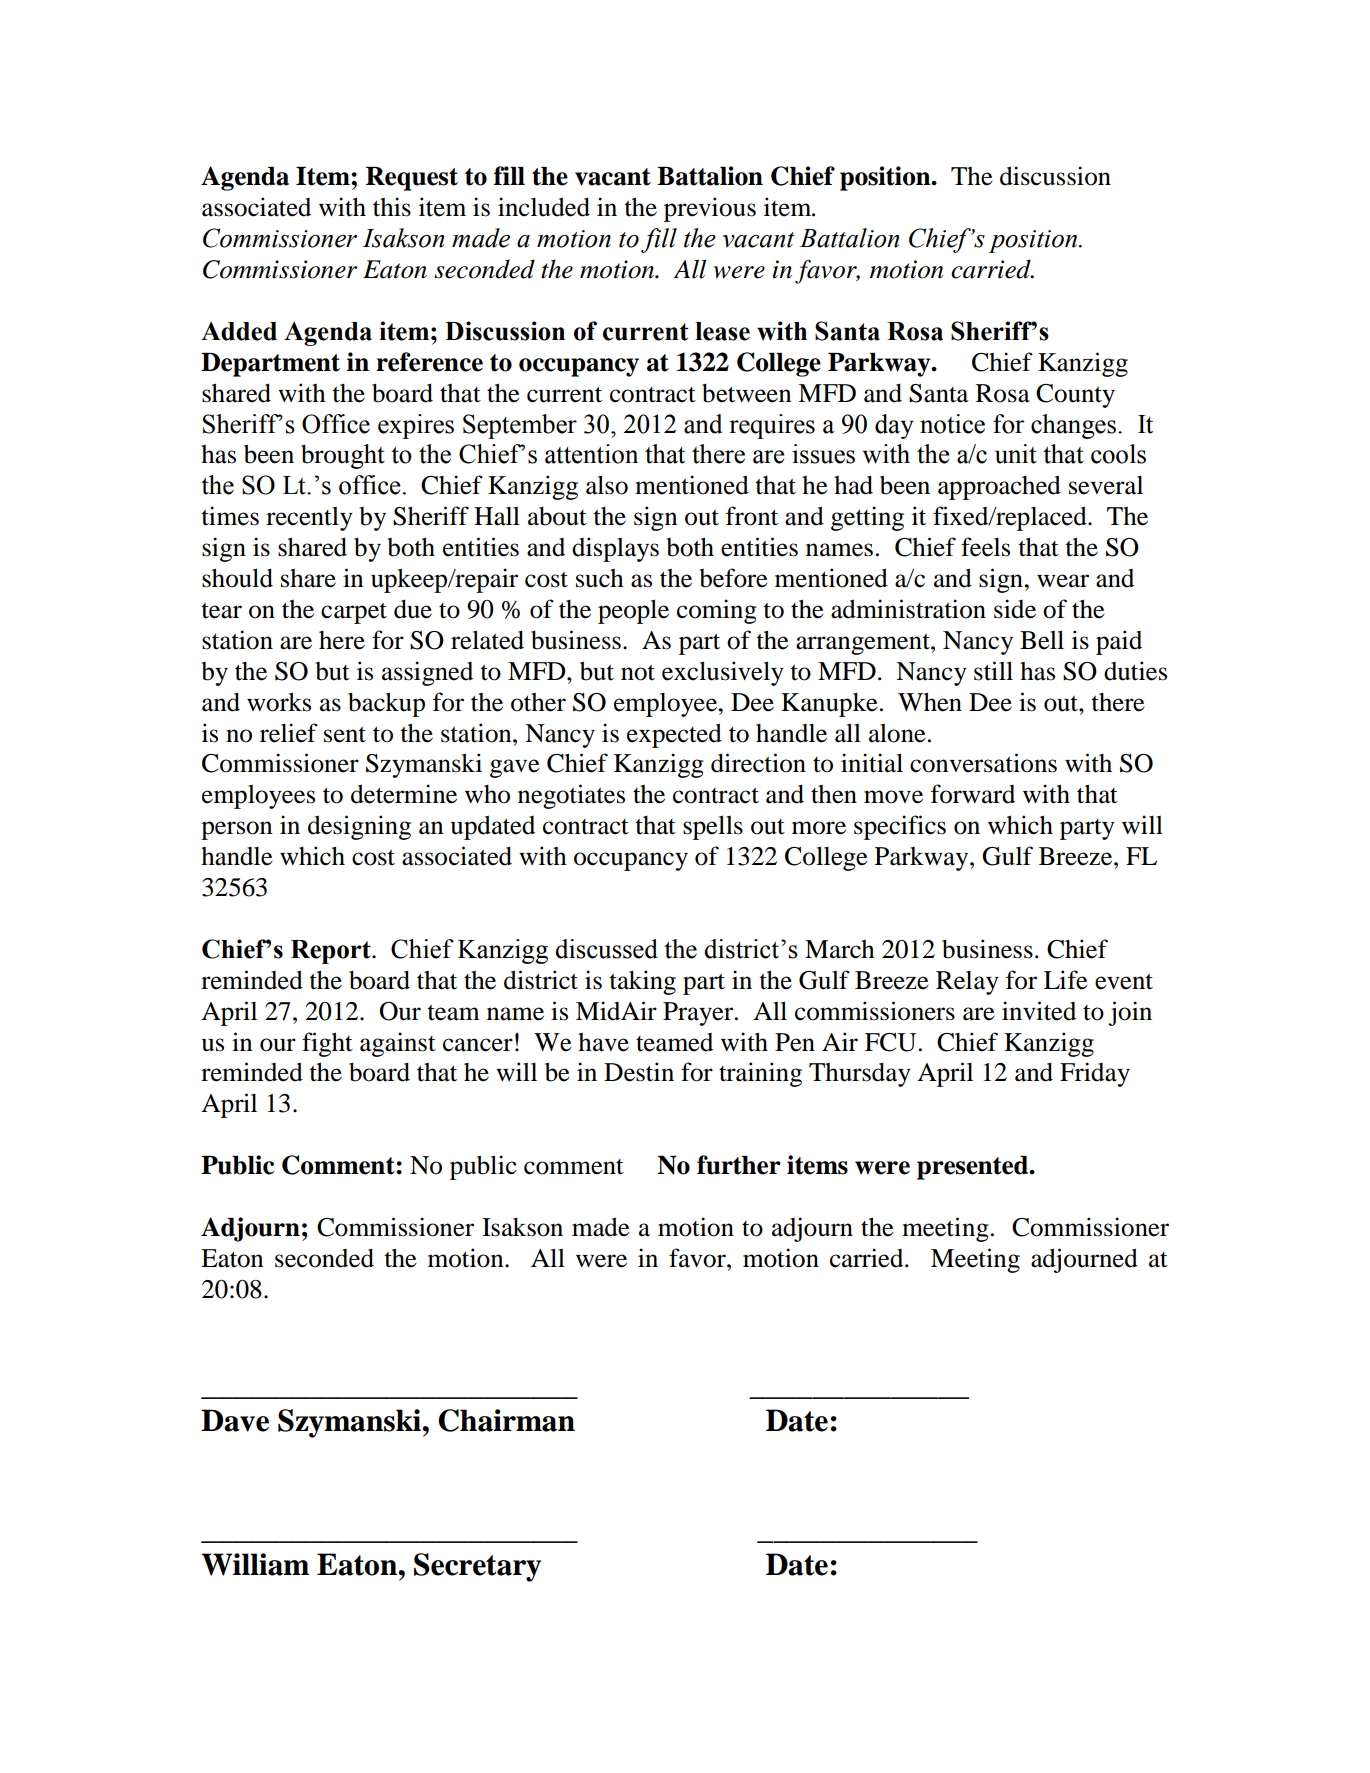 Image resolution: width=1370 pixels, height=1773 pixels. What do you see at coordinates (327, 1044) in the screenshot?
I see `fight` at bounding box center [327, 1044].
